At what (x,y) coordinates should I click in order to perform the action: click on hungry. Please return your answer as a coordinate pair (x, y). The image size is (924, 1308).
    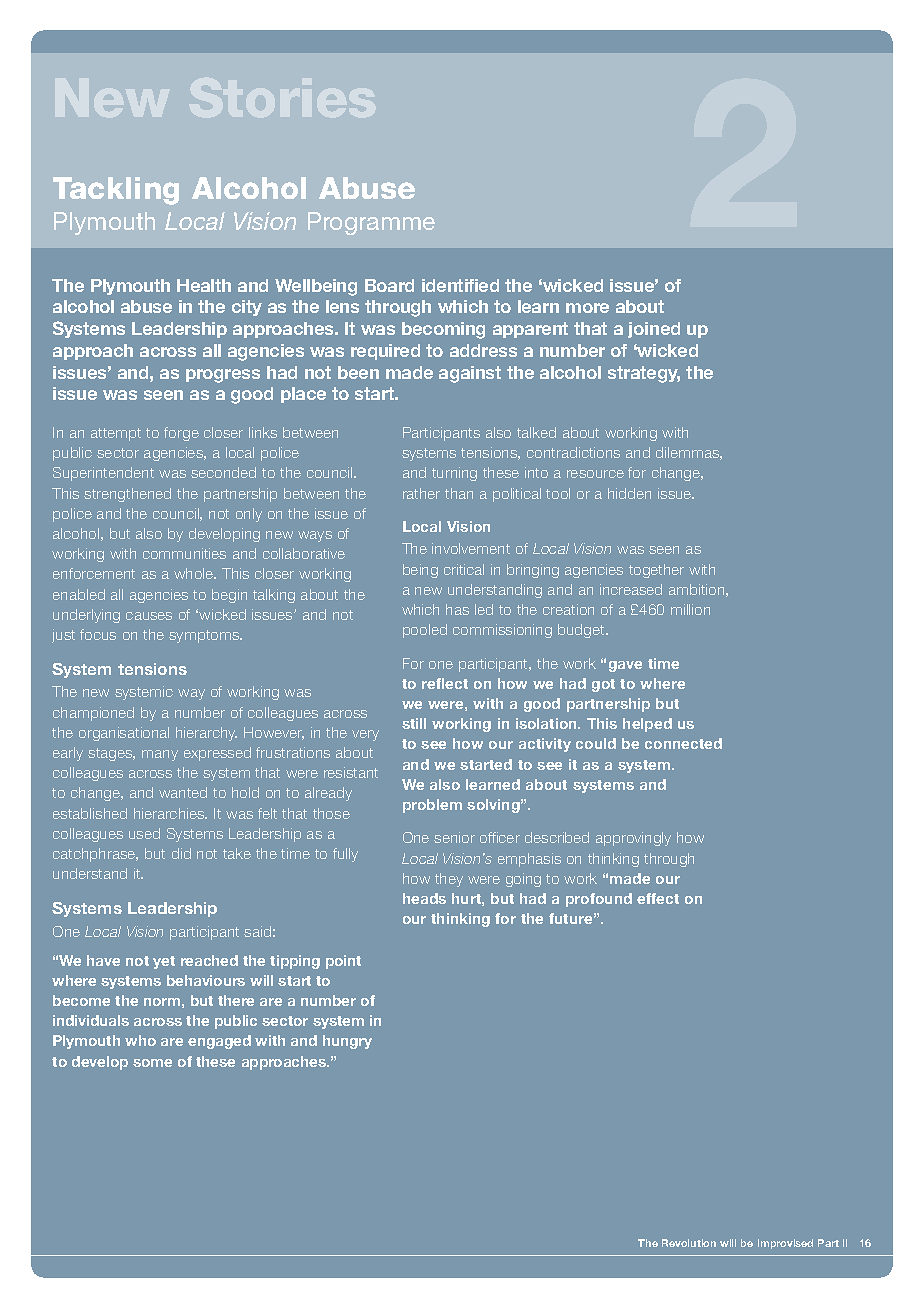
    Looking at the image, I should click on (347, 1042).
